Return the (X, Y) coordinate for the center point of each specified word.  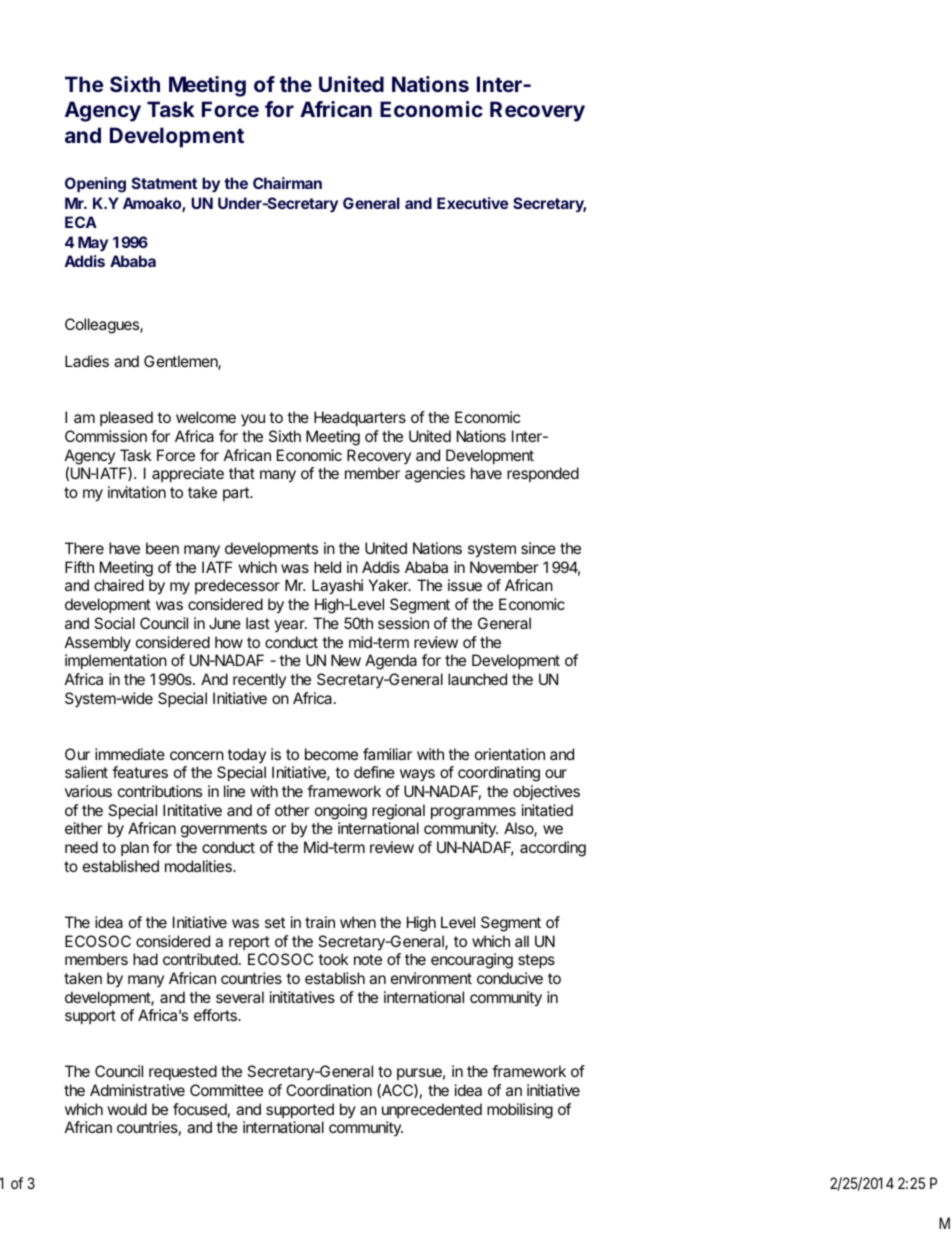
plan (135, 848)
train (320, 922)
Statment (164, 183)
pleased (126, 418)
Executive (472, 203)
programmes (473, 813)
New (346, 660)
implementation (116, 661)
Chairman (287, 183)
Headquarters (360, 418)
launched (477, 679)
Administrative (137, 1090)
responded (543, 474)
